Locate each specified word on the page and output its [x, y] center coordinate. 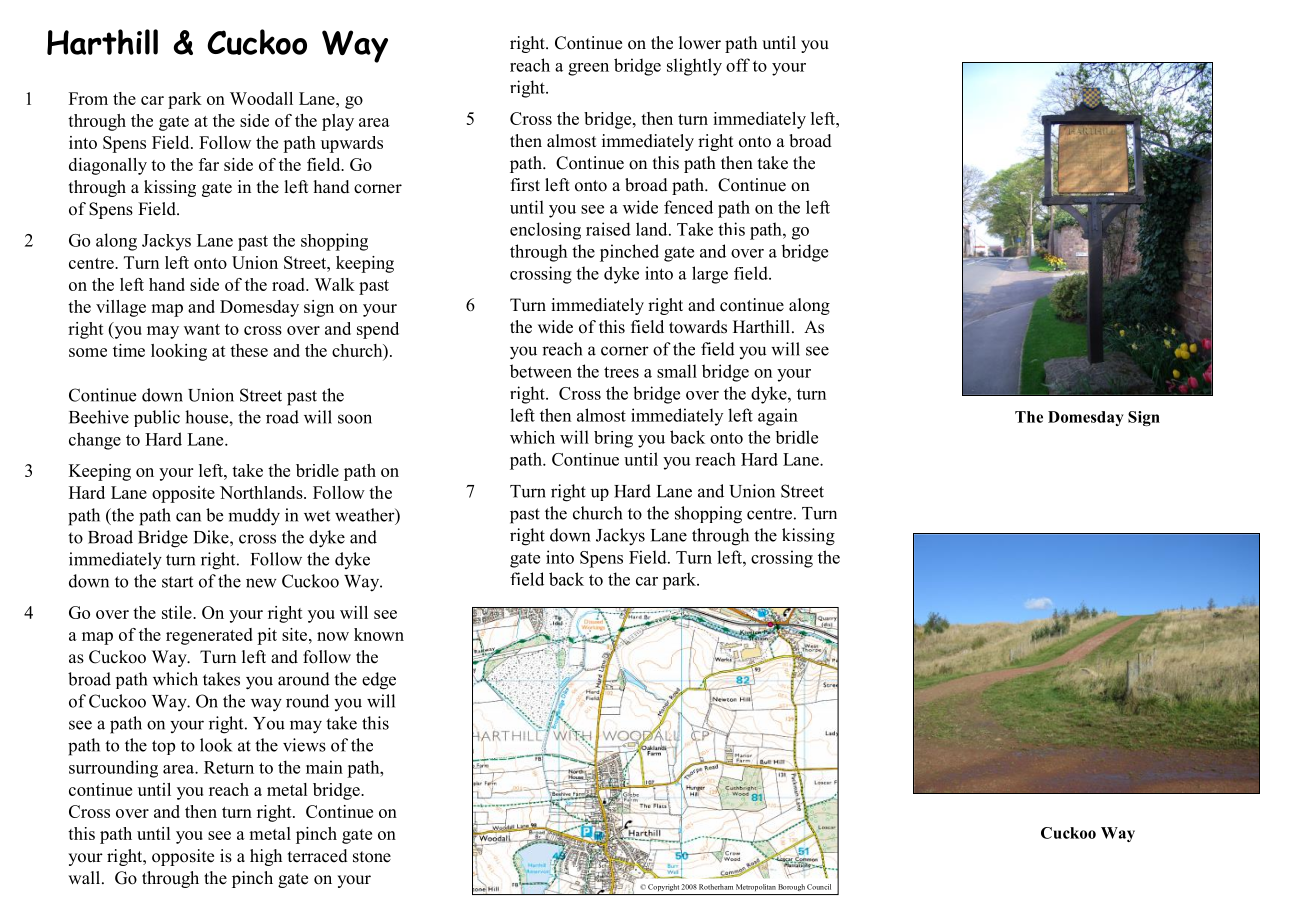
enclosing [545, 231]
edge [379, 681]
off [738, 65]
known [379, 634]
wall [85, 877]
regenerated [209, 636]
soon [355, 419]
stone [372, 857]
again [778, 417]
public [157, 418]
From [88, 98]
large [710, 275]
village [121, 308]
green [588, 69]
